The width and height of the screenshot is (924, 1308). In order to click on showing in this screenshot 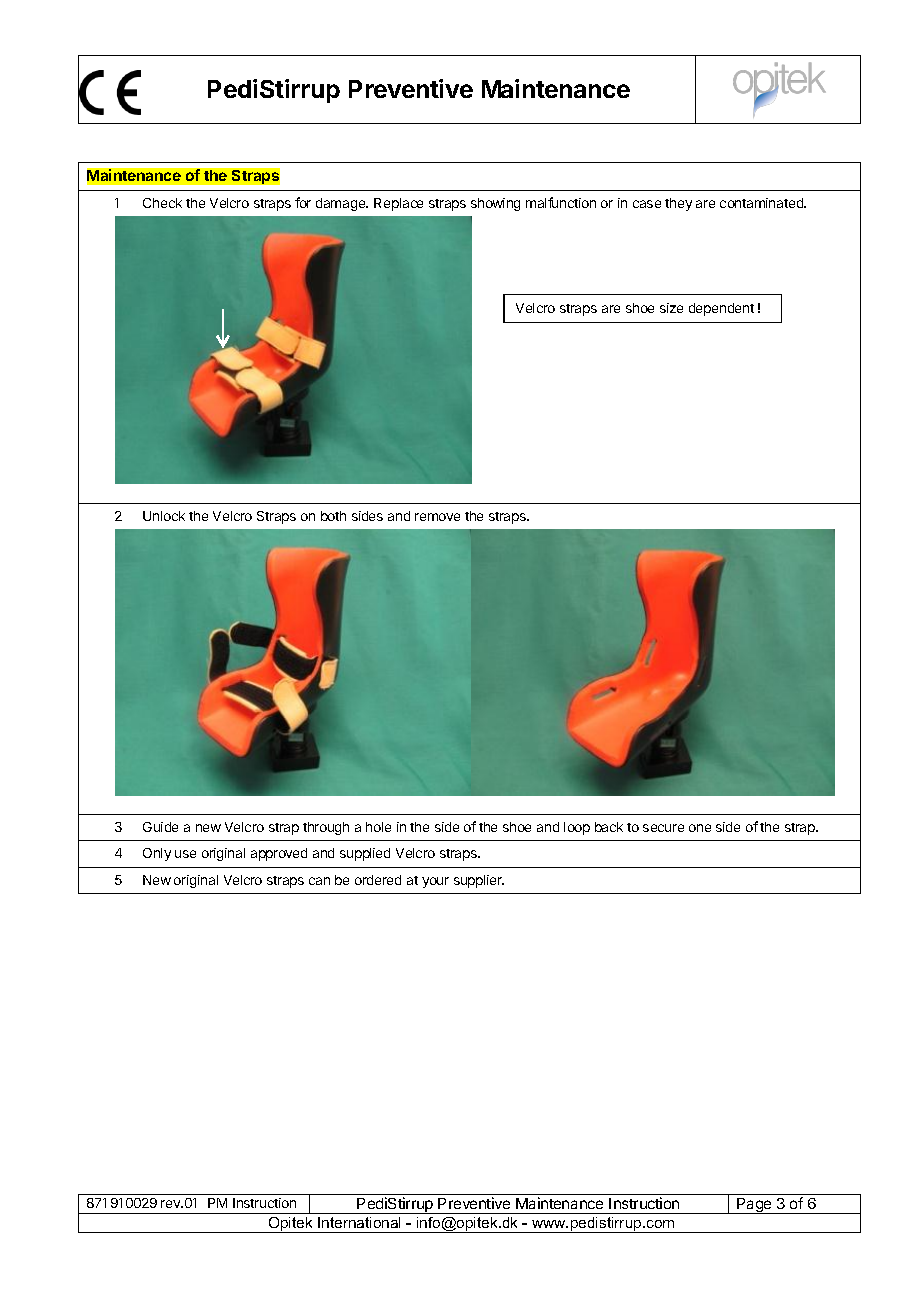, I will do `click(495, 204)`.
